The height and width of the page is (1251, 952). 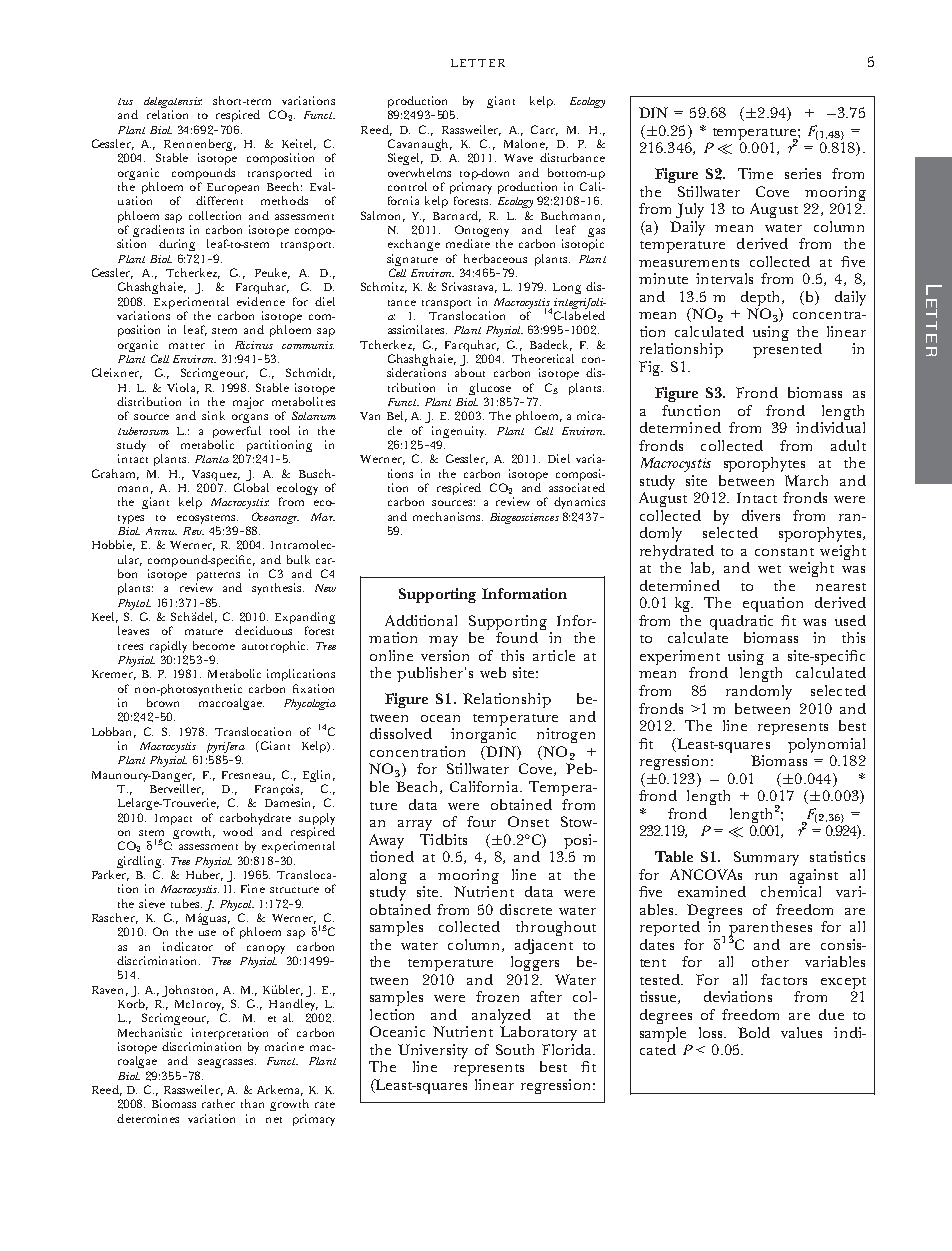 What do you see at coordinates (125, 101) in the page?
I see `tus` at bounding box center [125, 101].
